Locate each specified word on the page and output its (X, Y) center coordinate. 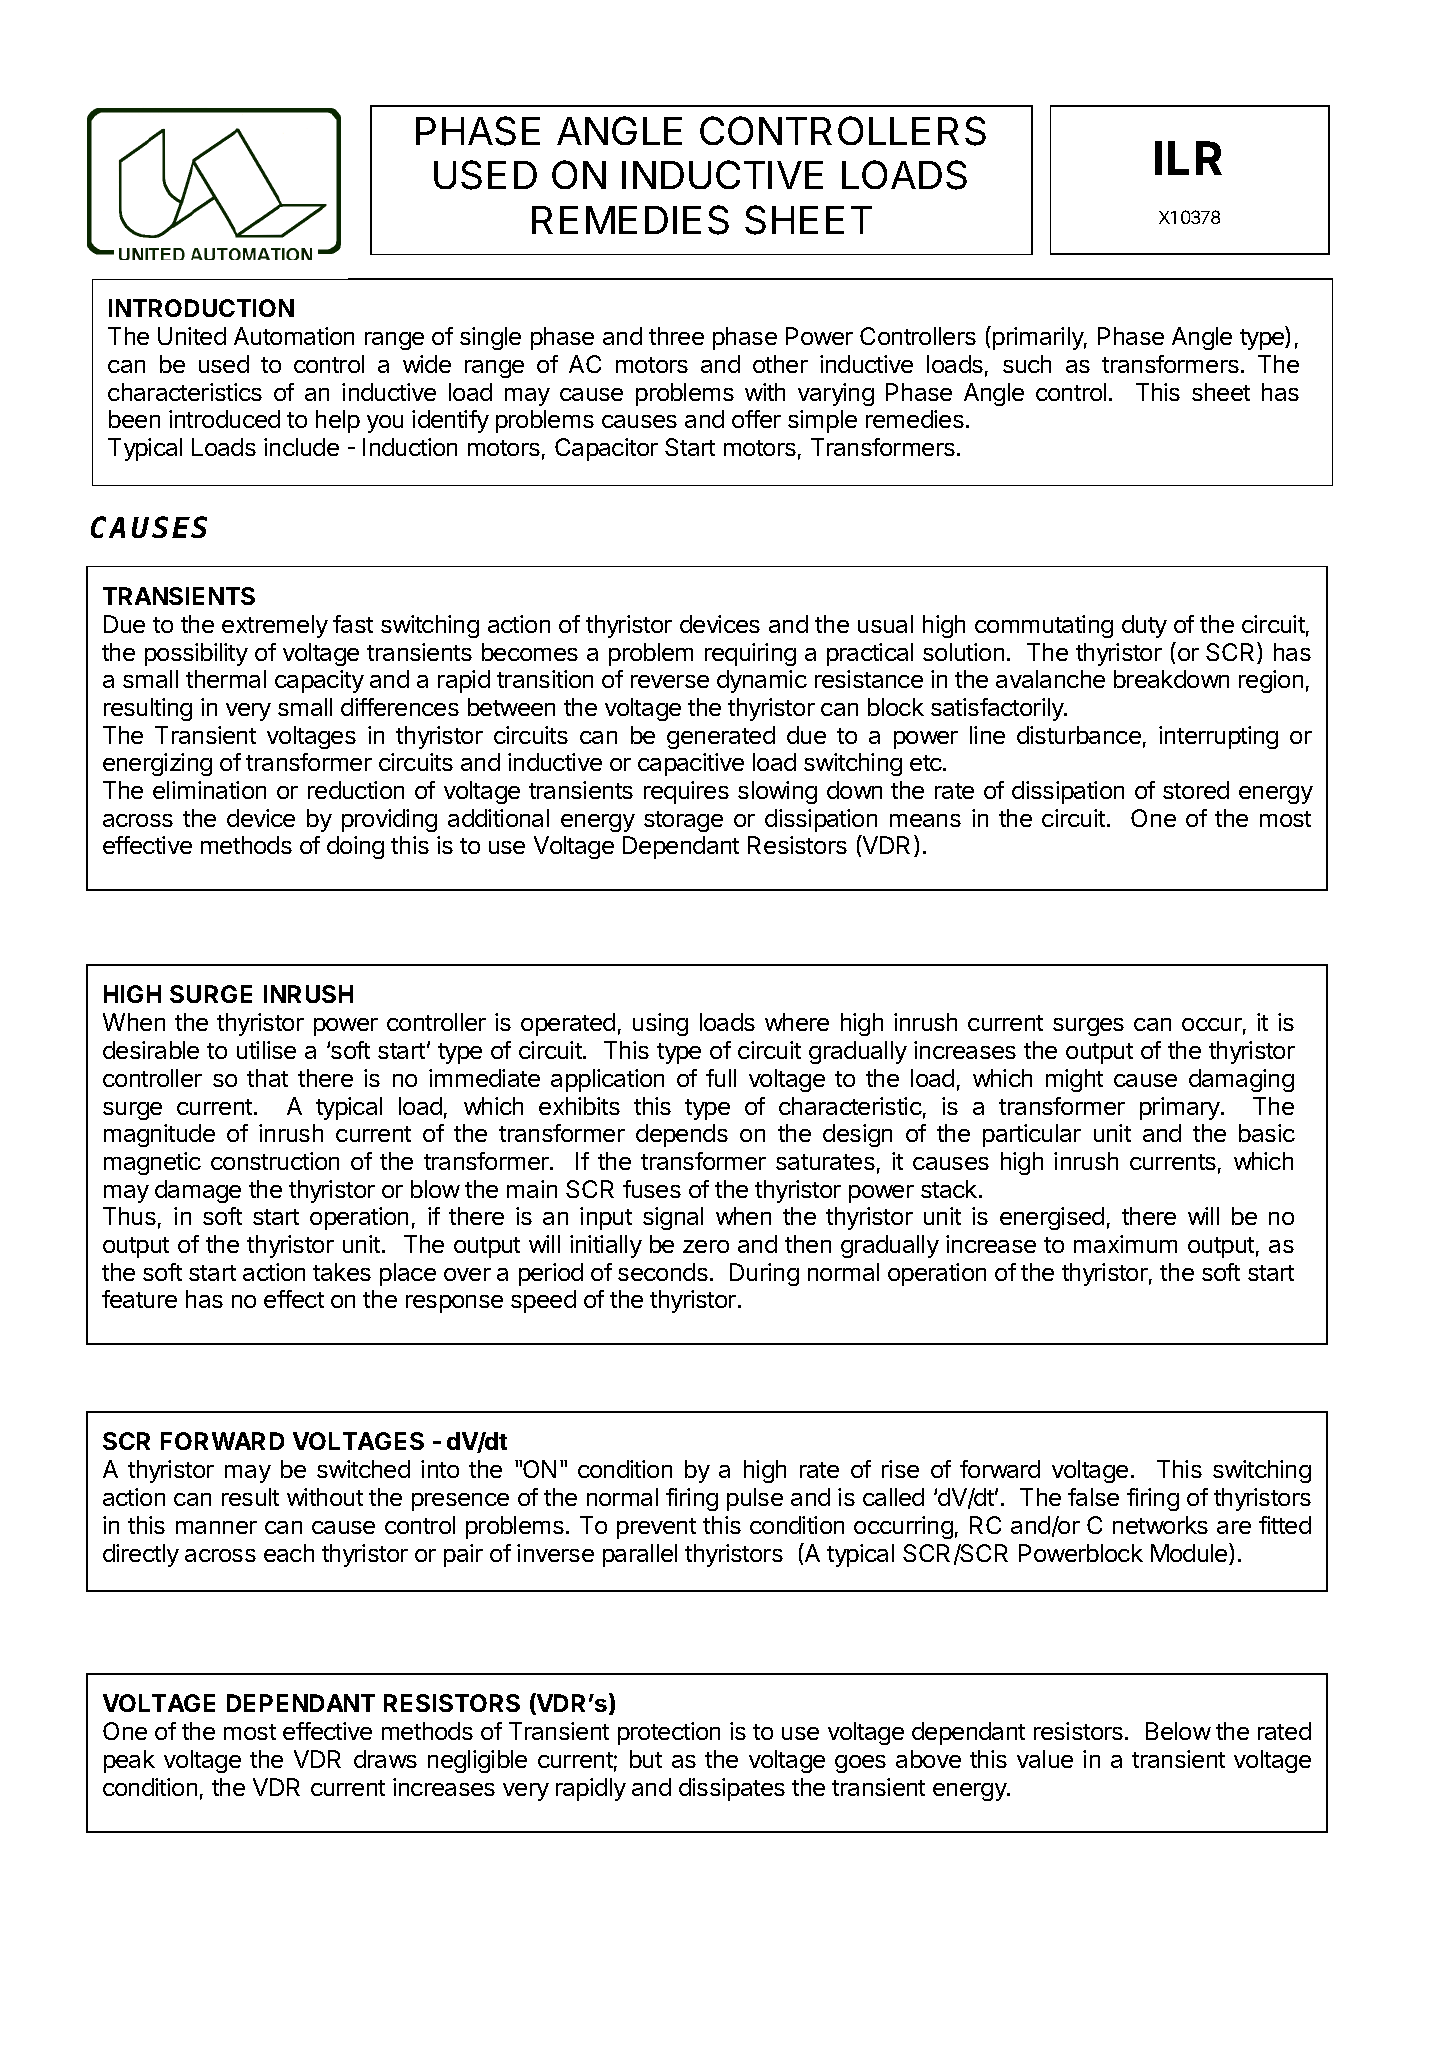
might (1074, 1080)
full (721, 1078)
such (1027, 364)
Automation (294, 336)
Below (1178, 1731)
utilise (266, 1050)
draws (385, 1759)
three (676, 336)
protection (669, 1733)
